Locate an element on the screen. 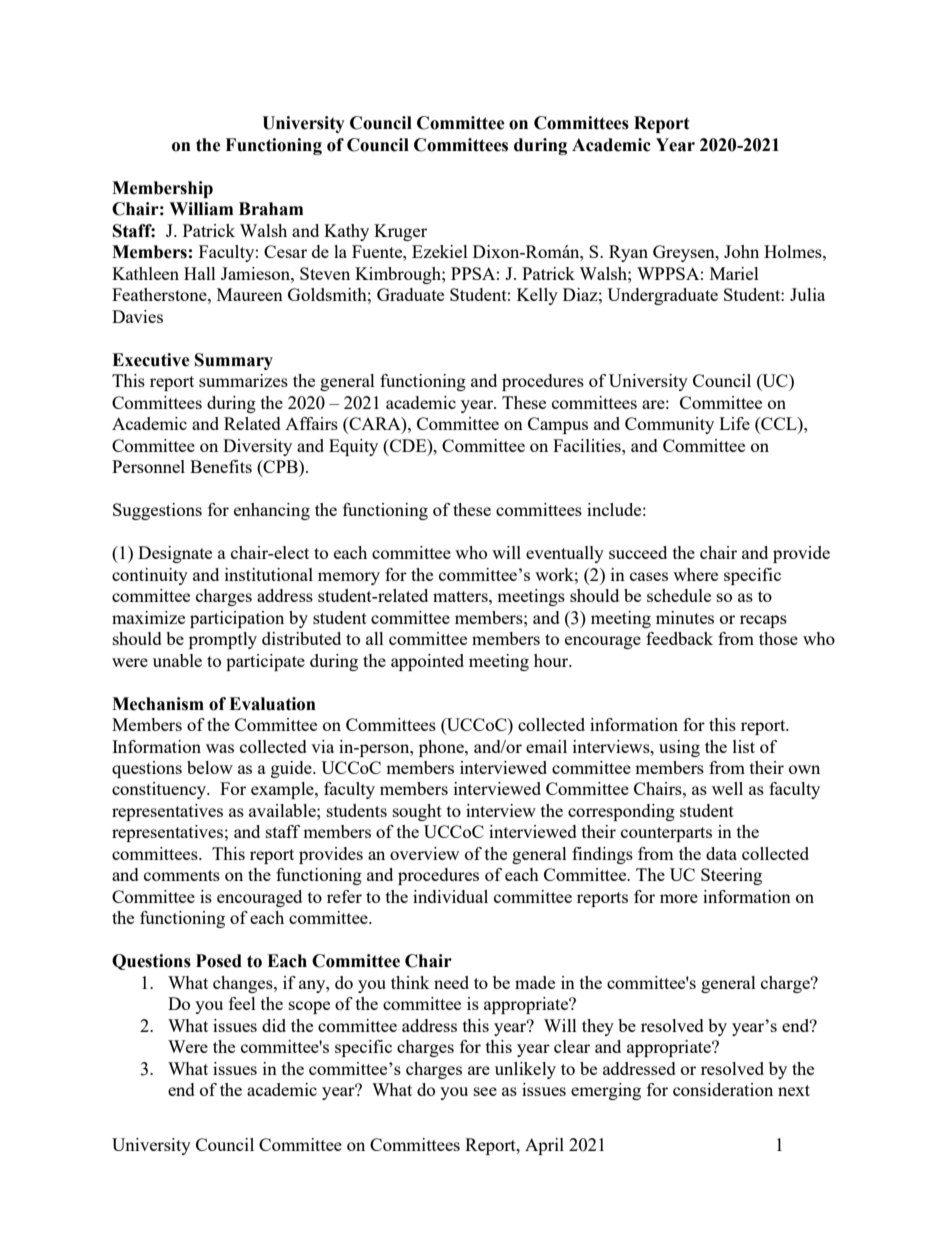  Hall is located at coordinates (200, 273).
